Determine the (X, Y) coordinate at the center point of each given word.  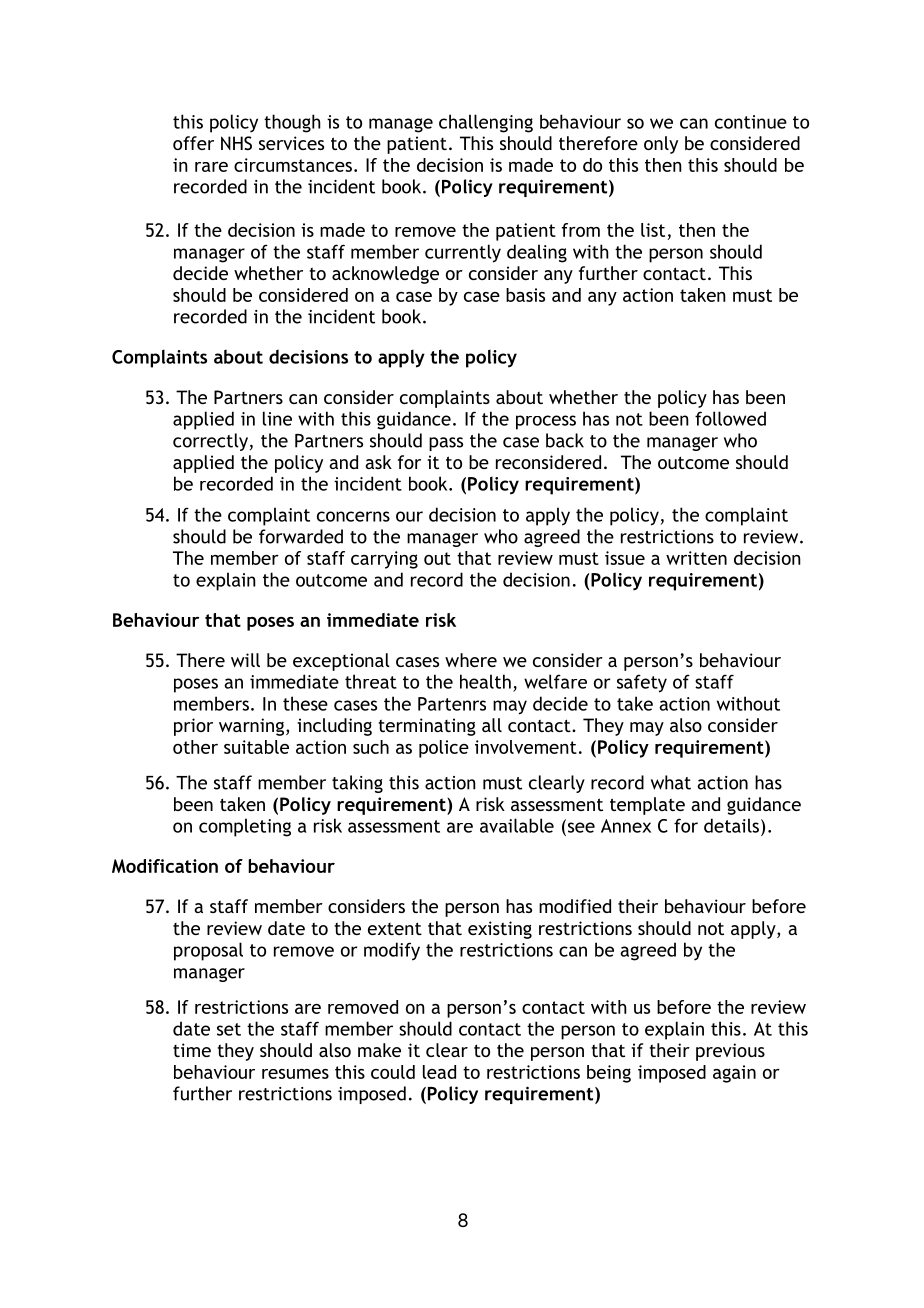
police (444, 749)
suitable (256, 747)
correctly (210, 442)
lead (439, 1072)
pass (446, 444)
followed (730, 418)
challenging (486, 123)
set (229, 1029)
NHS (236, 143)
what (671, 782)
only (661, 145)
